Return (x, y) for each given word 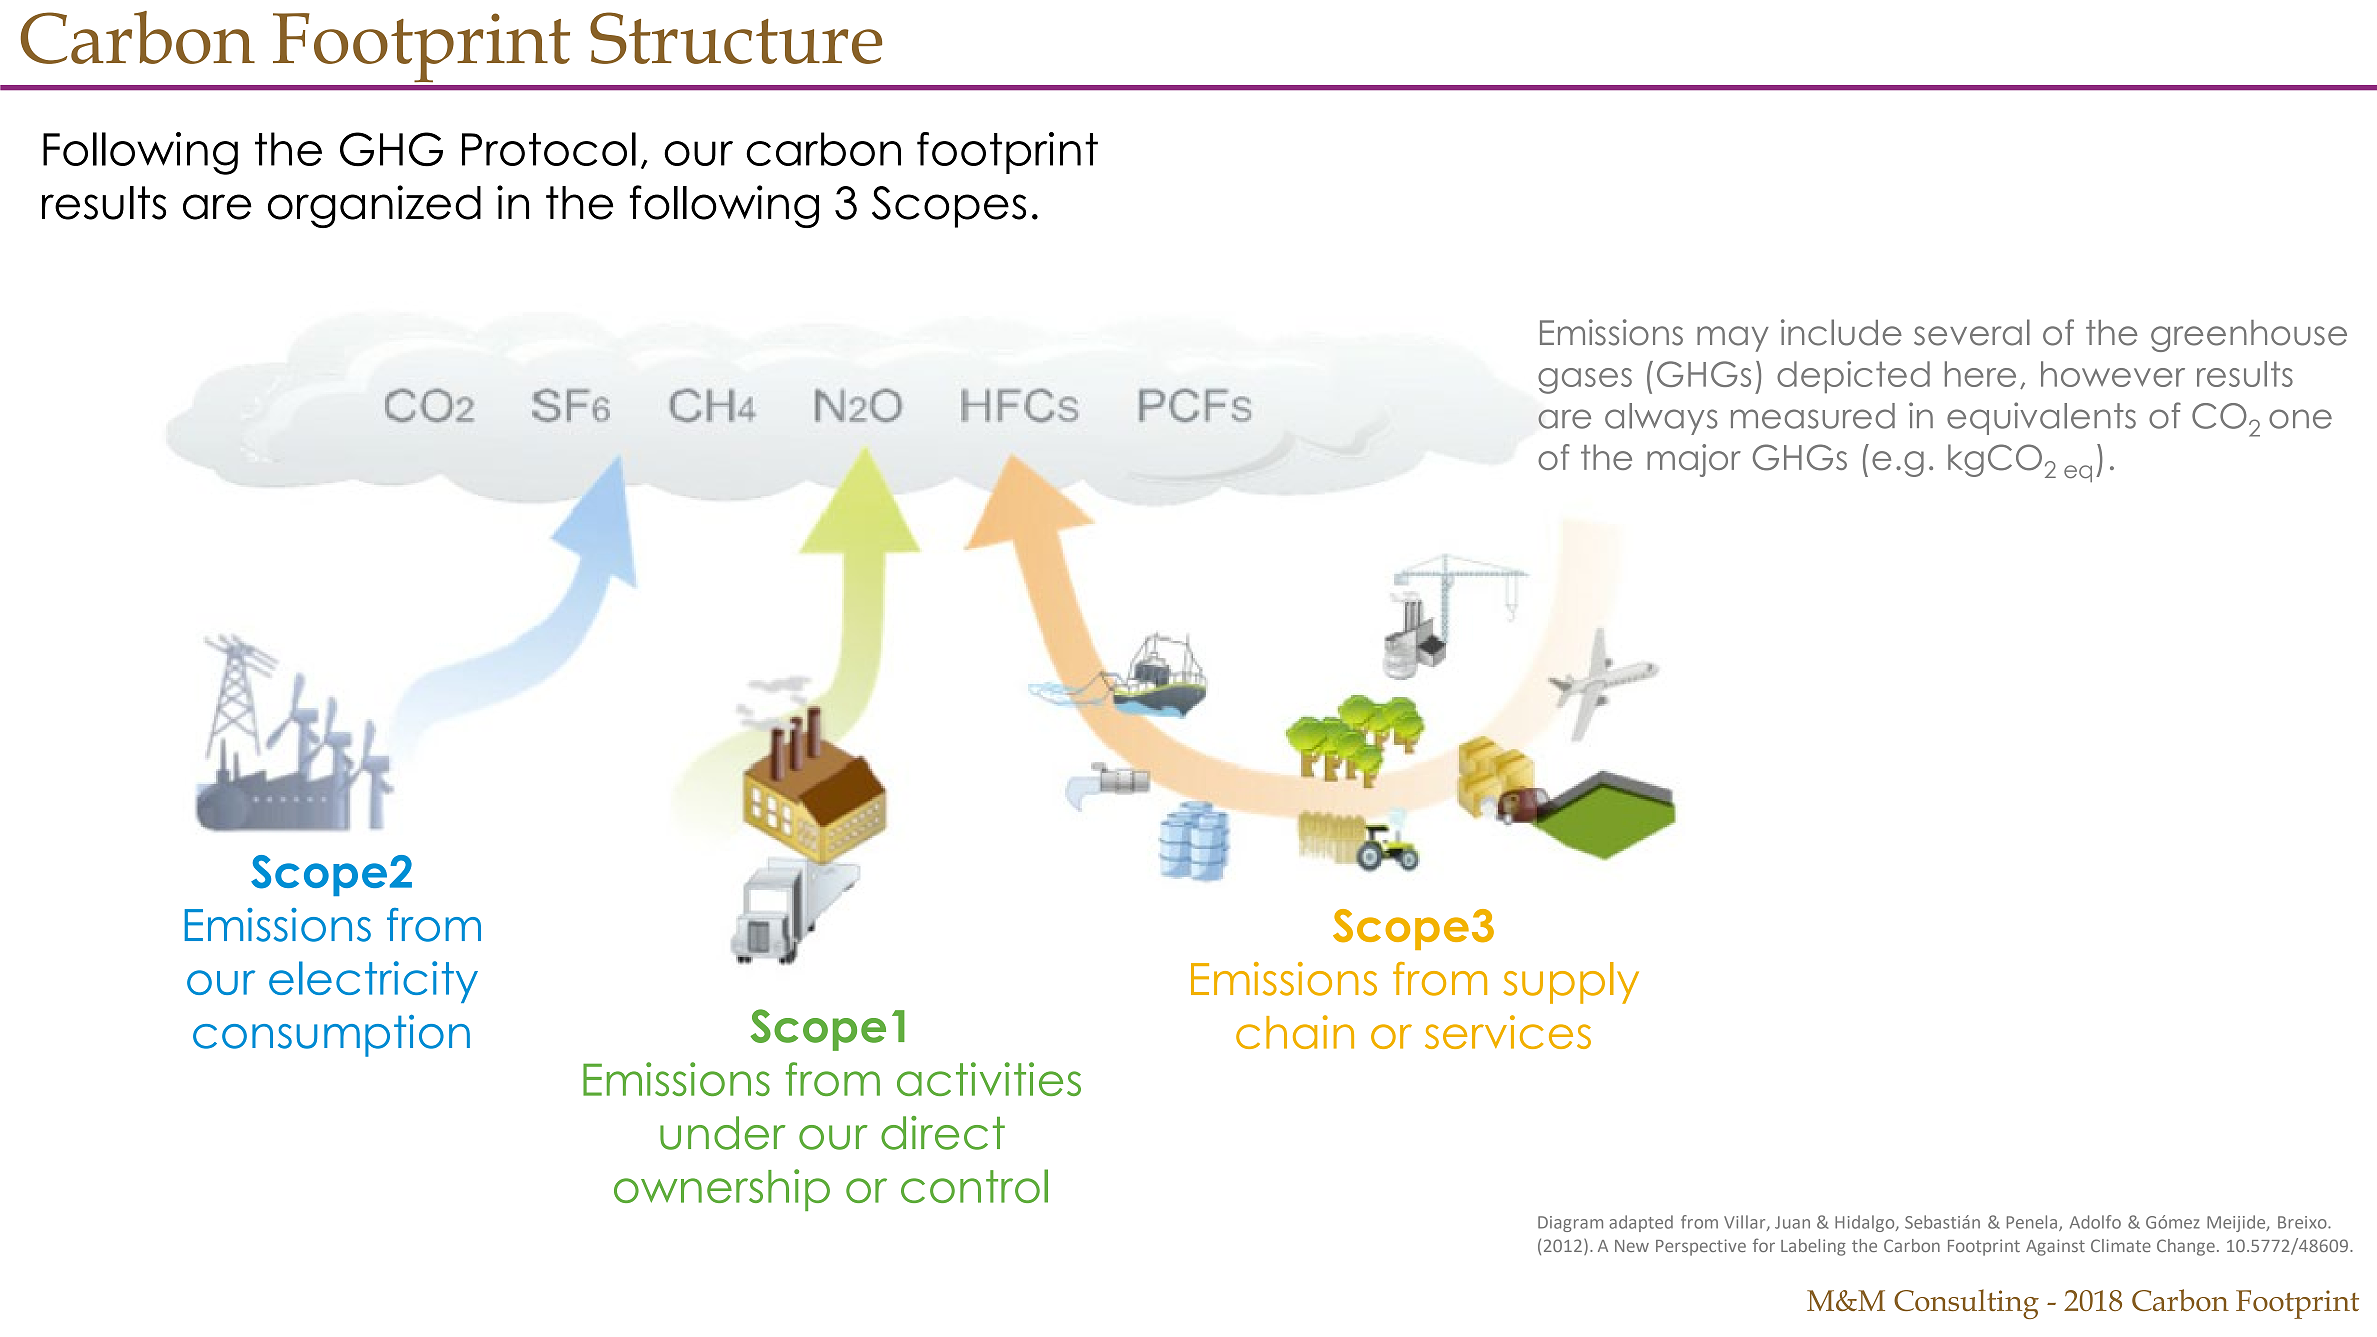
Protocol (549, 149)
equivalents (2041, 418)
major (1694, 460)
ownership (722, 1190)
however (2113, 374)
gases (1585, 381)
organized (374, 206)
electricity (373, 982)
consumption (331, 1036)
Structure (736, 38)
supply (1571, 983)
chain (1295, 1032)
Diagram (1570, 1224)
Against (2055, 1247)
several (1972, 332)
